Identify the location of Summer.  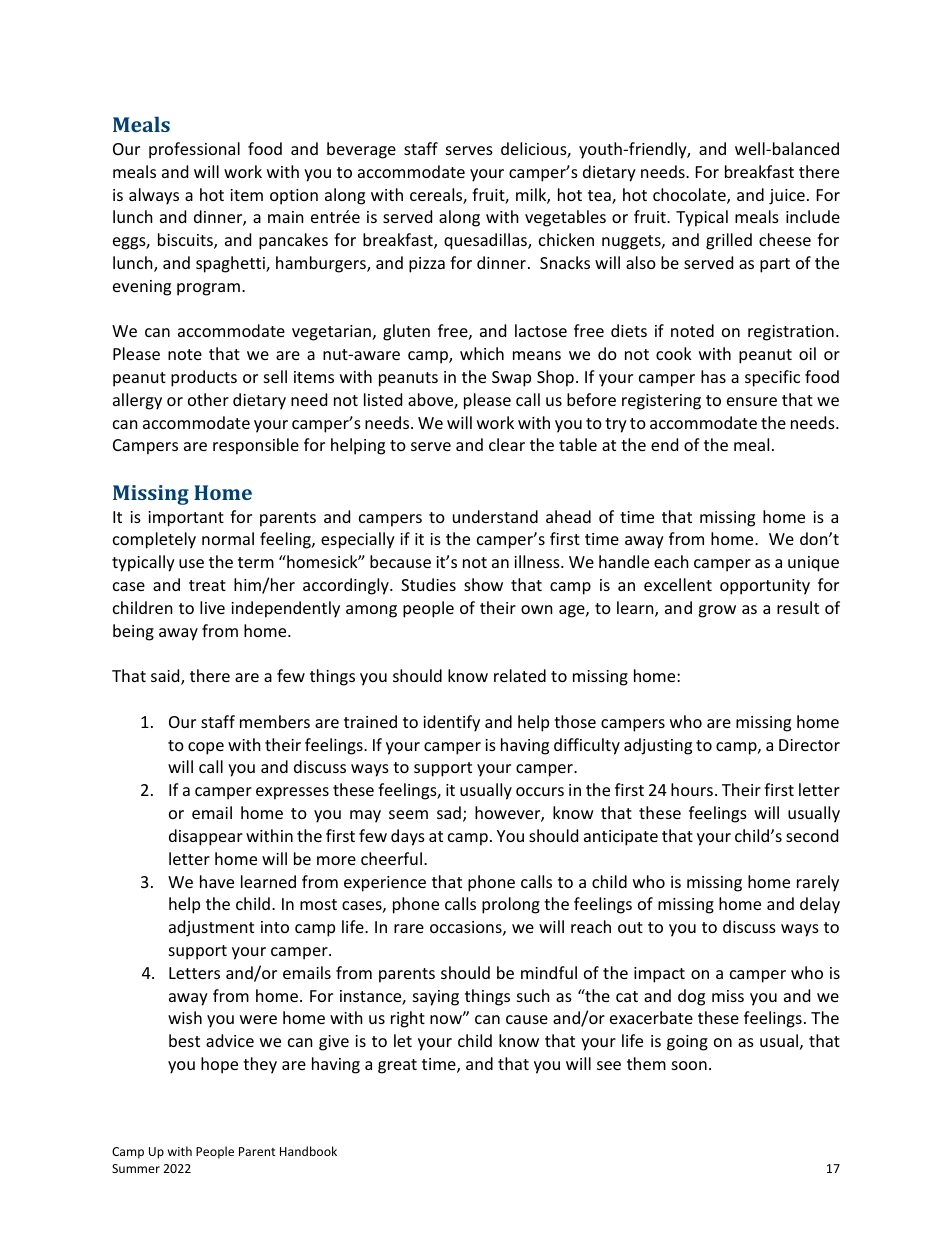
(136, 1168).
